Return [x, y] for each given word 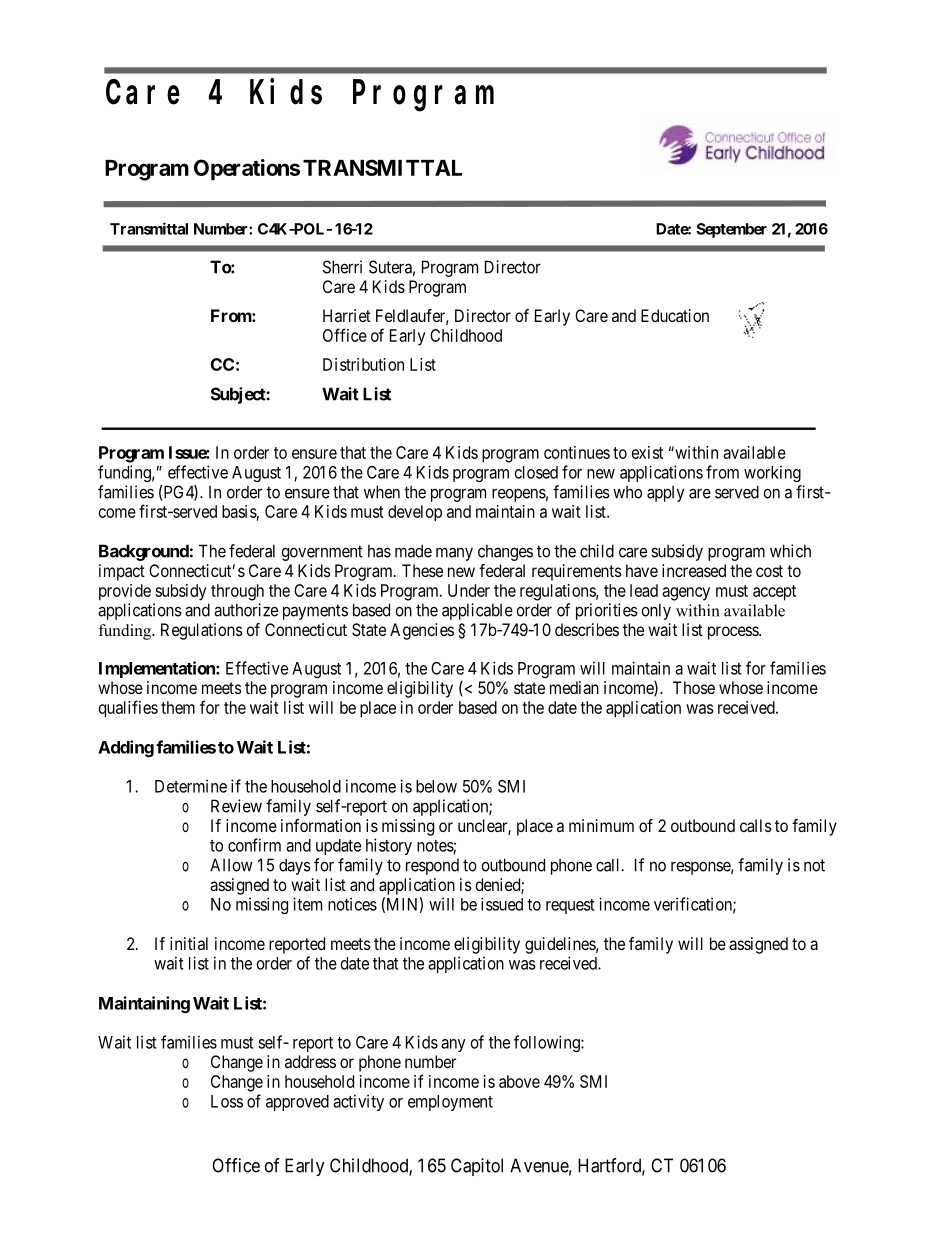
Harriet [347, 315]
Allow [231, 865]
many [454, 554]
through [237, 592]
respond [432, 867]
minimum [601, 825]
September [731, 230]
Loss [227, 1101]
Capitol [477, 1167]
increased [694, 570]
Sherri [342, 267]
